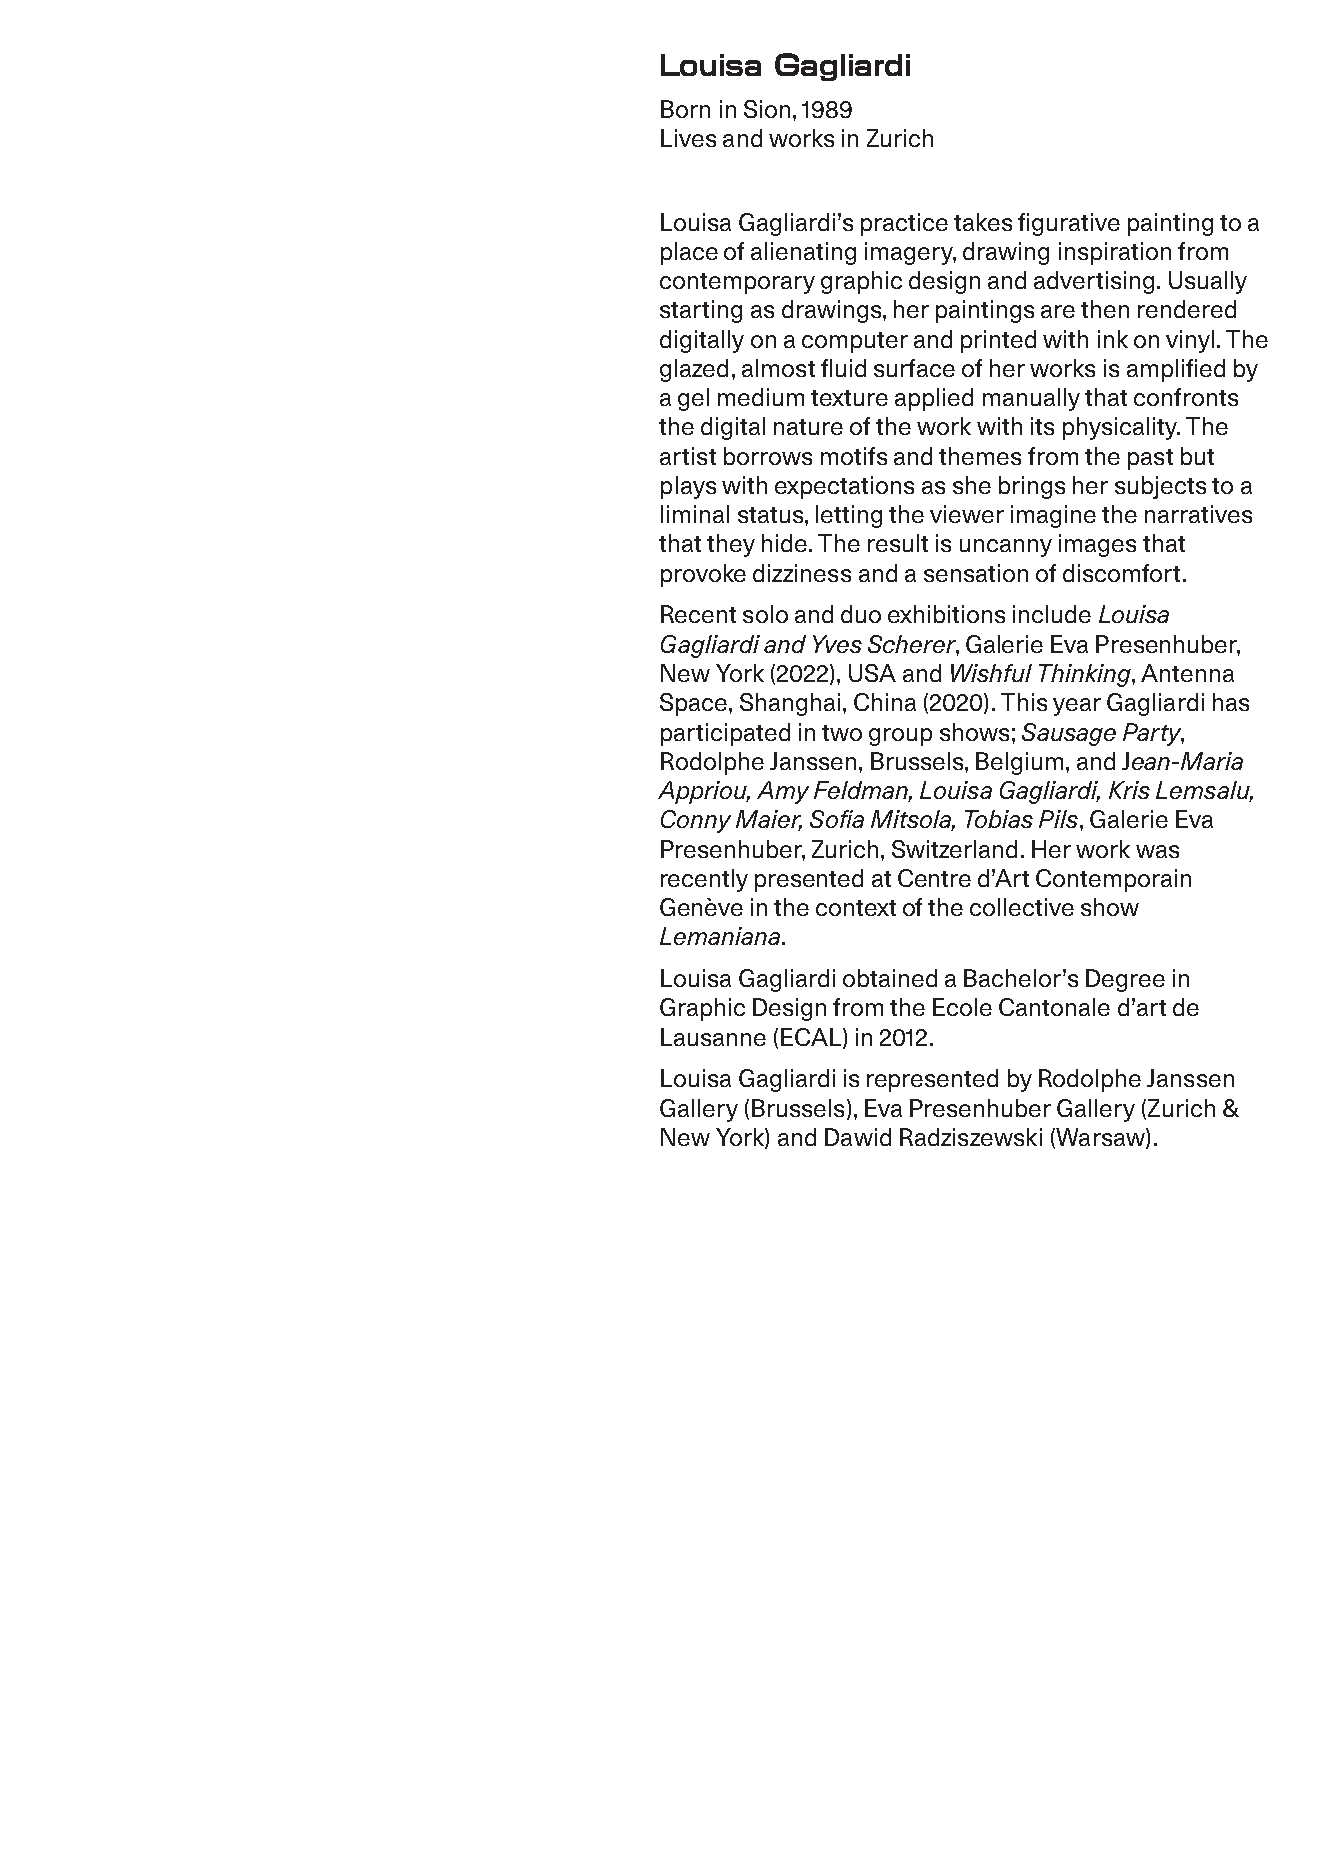  Describe the element at coordinates (900, 737) in the screenshot. I see `group` at that location.
